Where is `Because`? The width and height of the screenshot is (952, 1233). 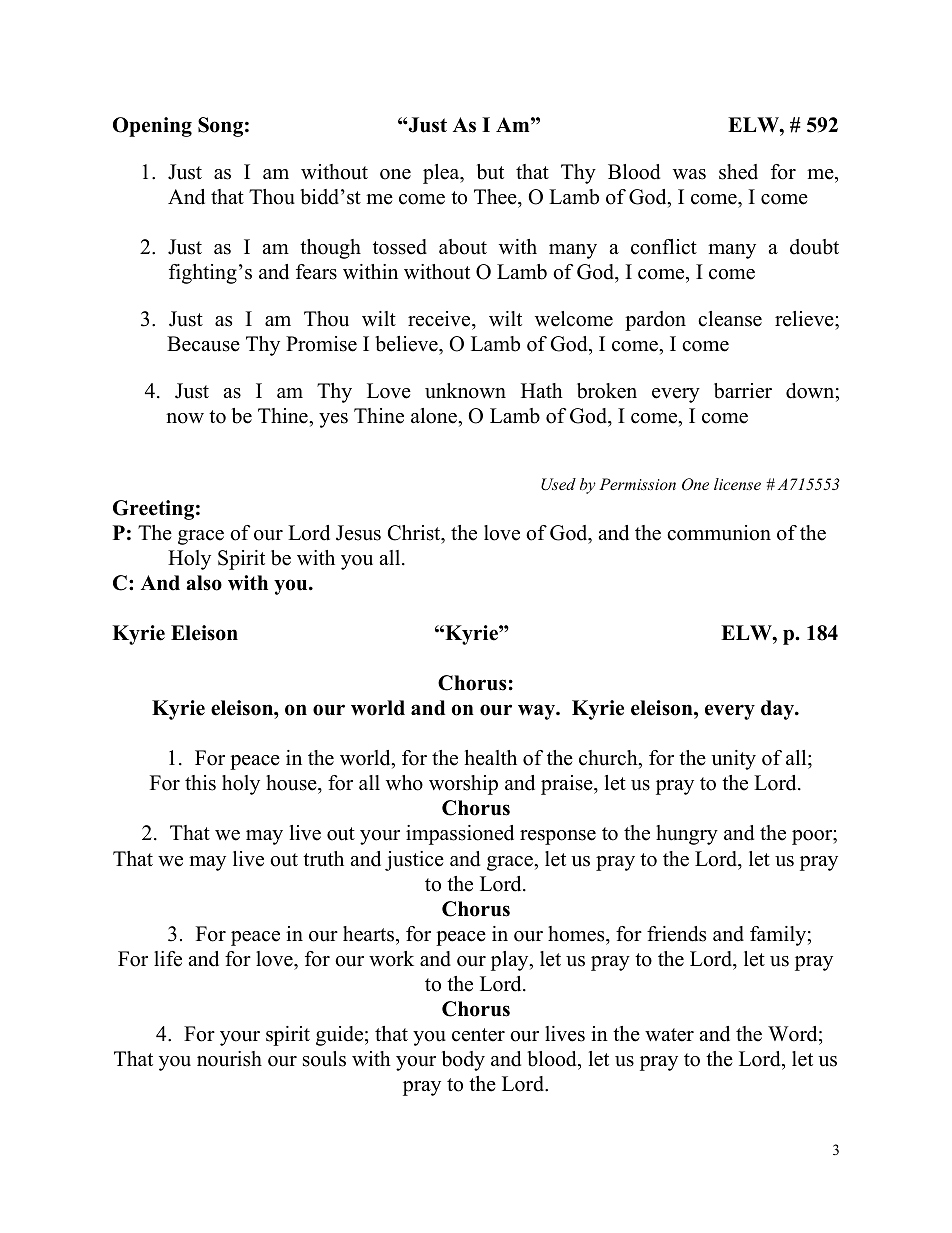
Because is located at coordinates (203, 344).
